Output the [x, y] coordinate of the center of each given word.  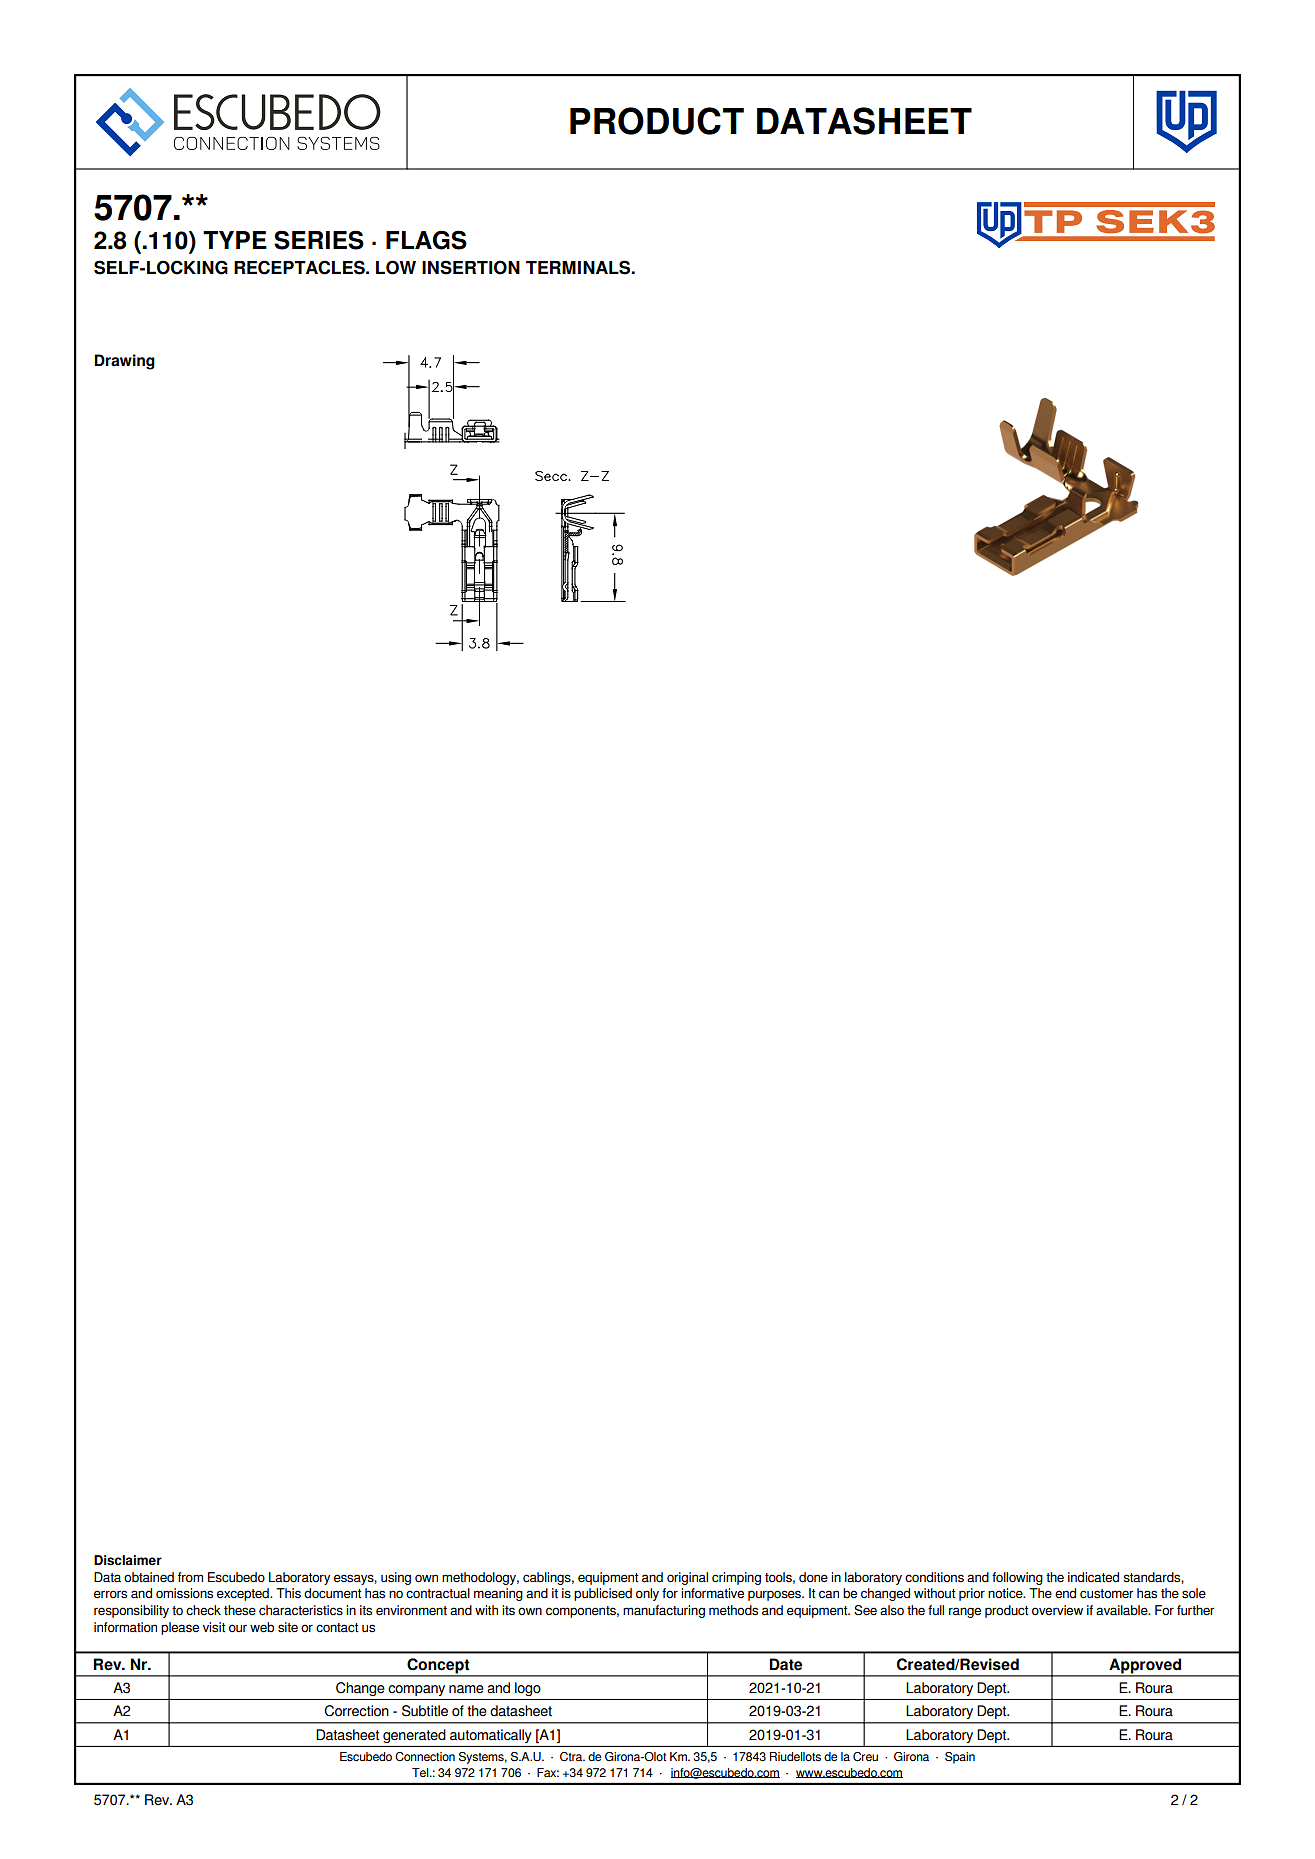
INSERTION [471, 267]
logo [528, 1689]
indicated [1093, 1577]
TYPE [235, 240]
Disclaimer [128, 1560]
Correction [356, 1711]
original [687, 1578]
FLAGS [426, 240]
